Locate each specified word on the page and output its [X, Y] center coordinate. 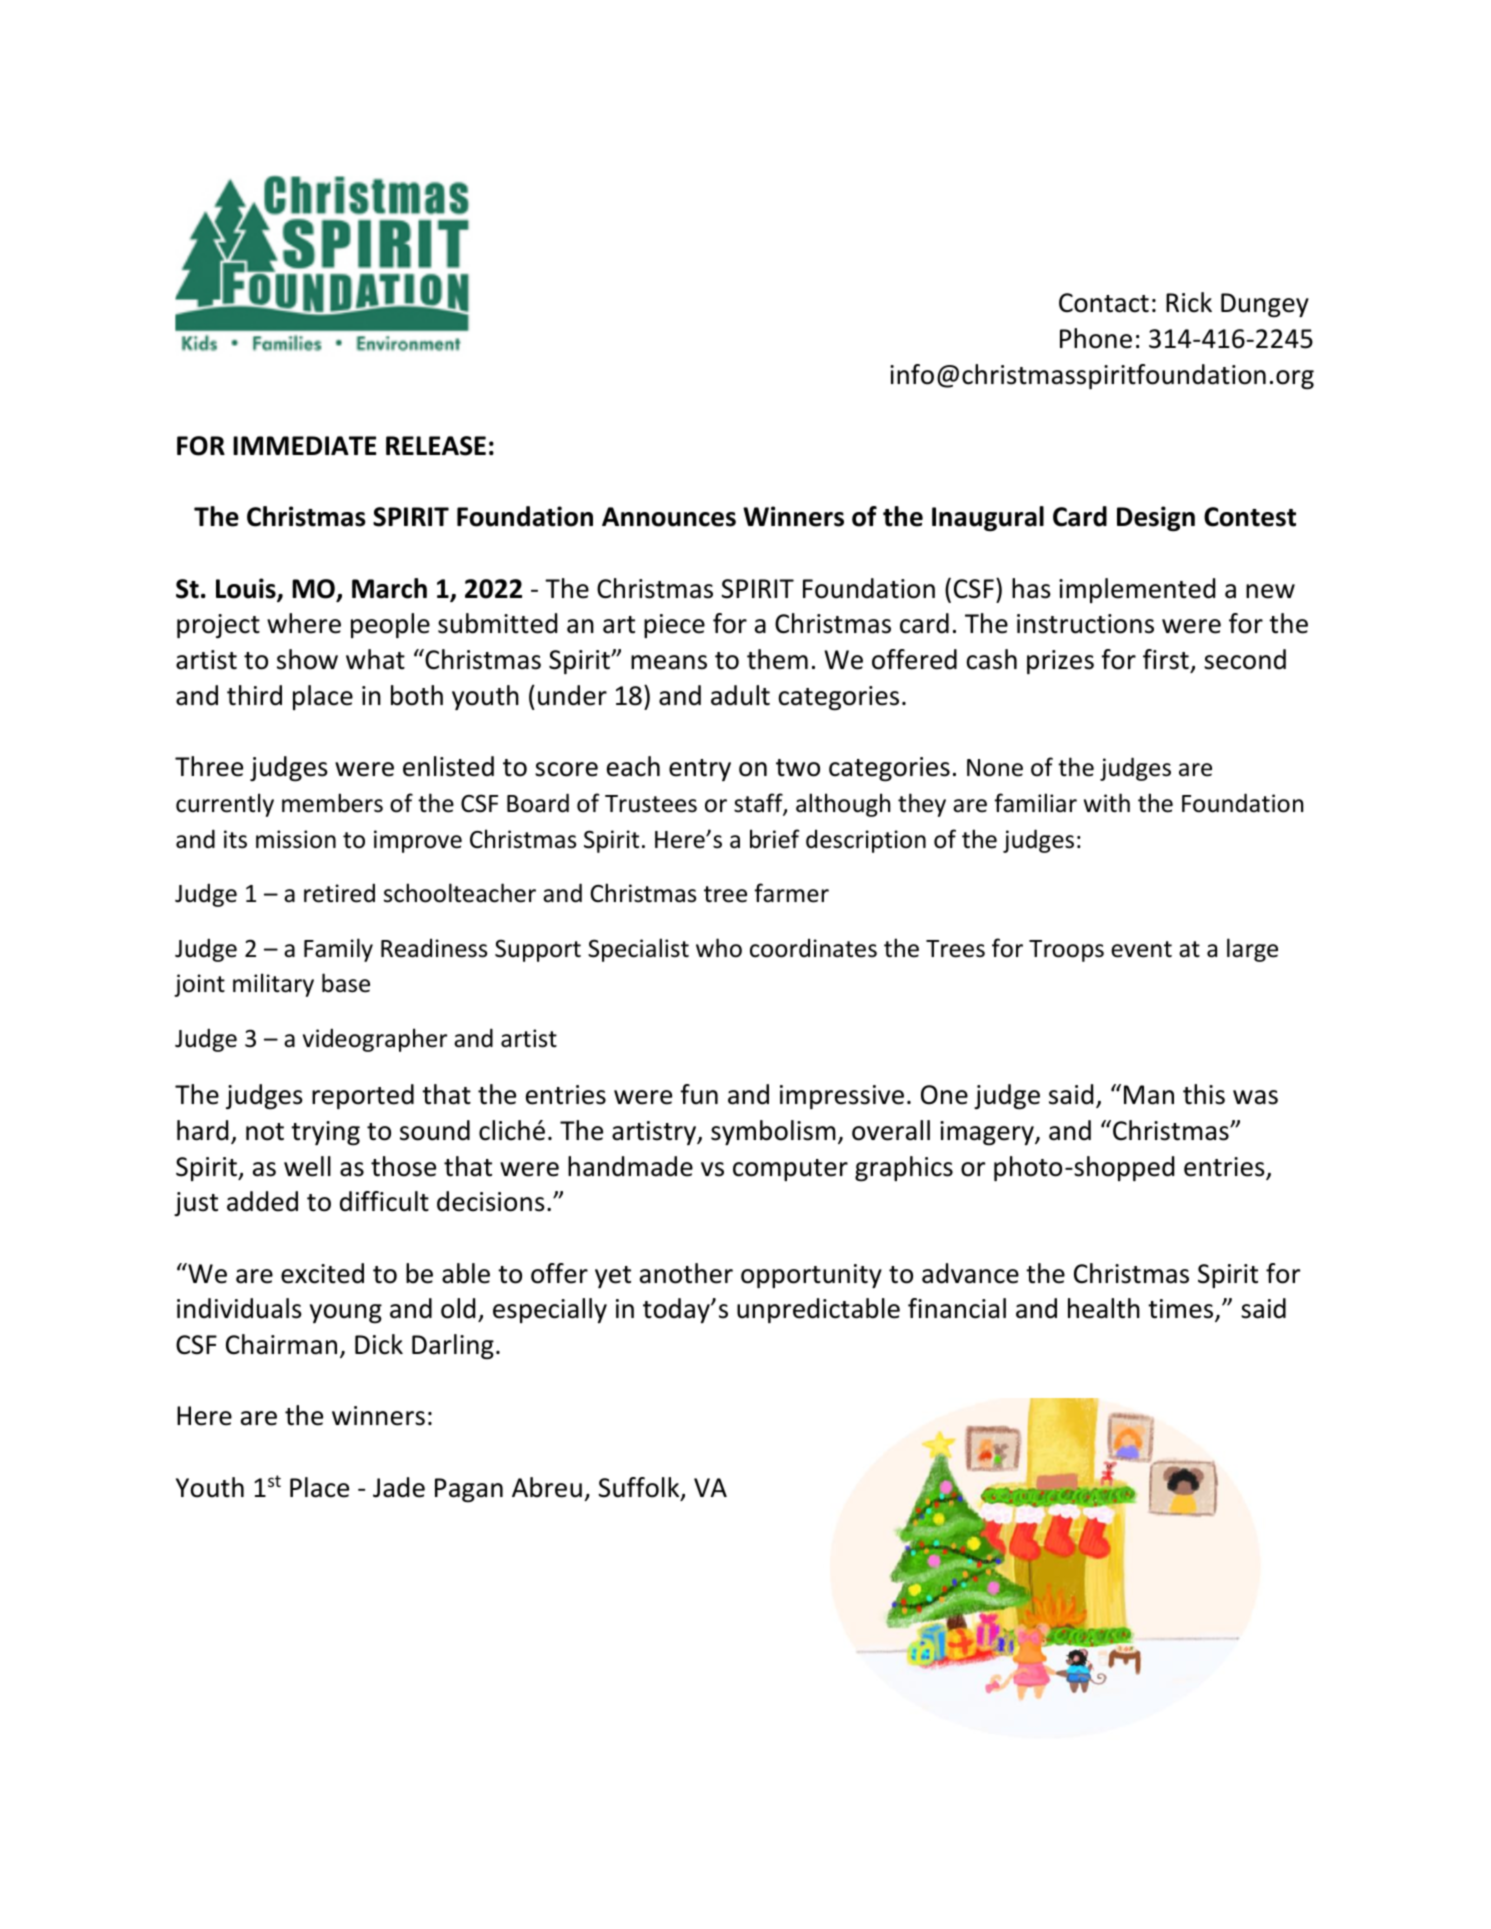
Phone [1096, 338]
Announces [669, 517]
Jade [399, 1487]
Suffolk [640, 1488]
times [1182, 1310]
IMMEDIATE [305, 445]
